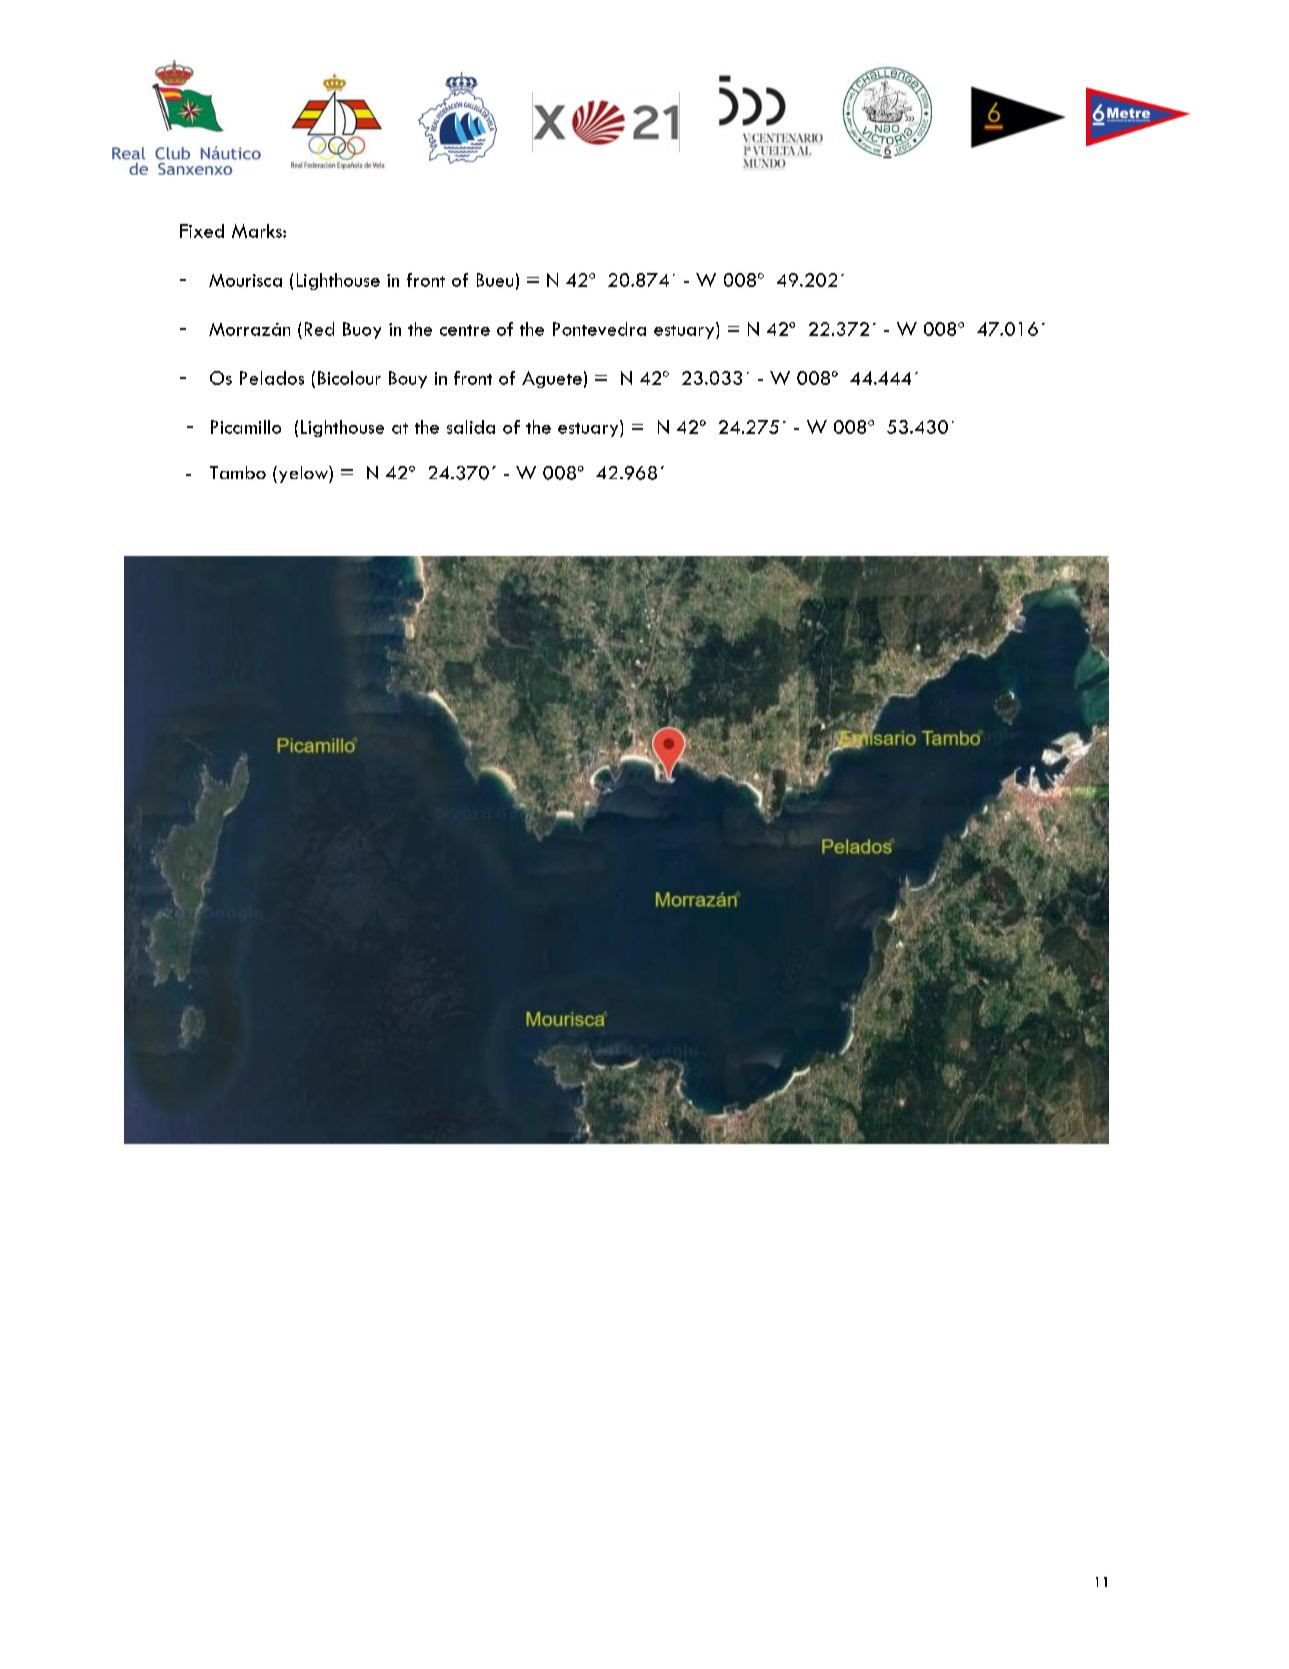  I want to click on Fixed, so click(202, 231).
